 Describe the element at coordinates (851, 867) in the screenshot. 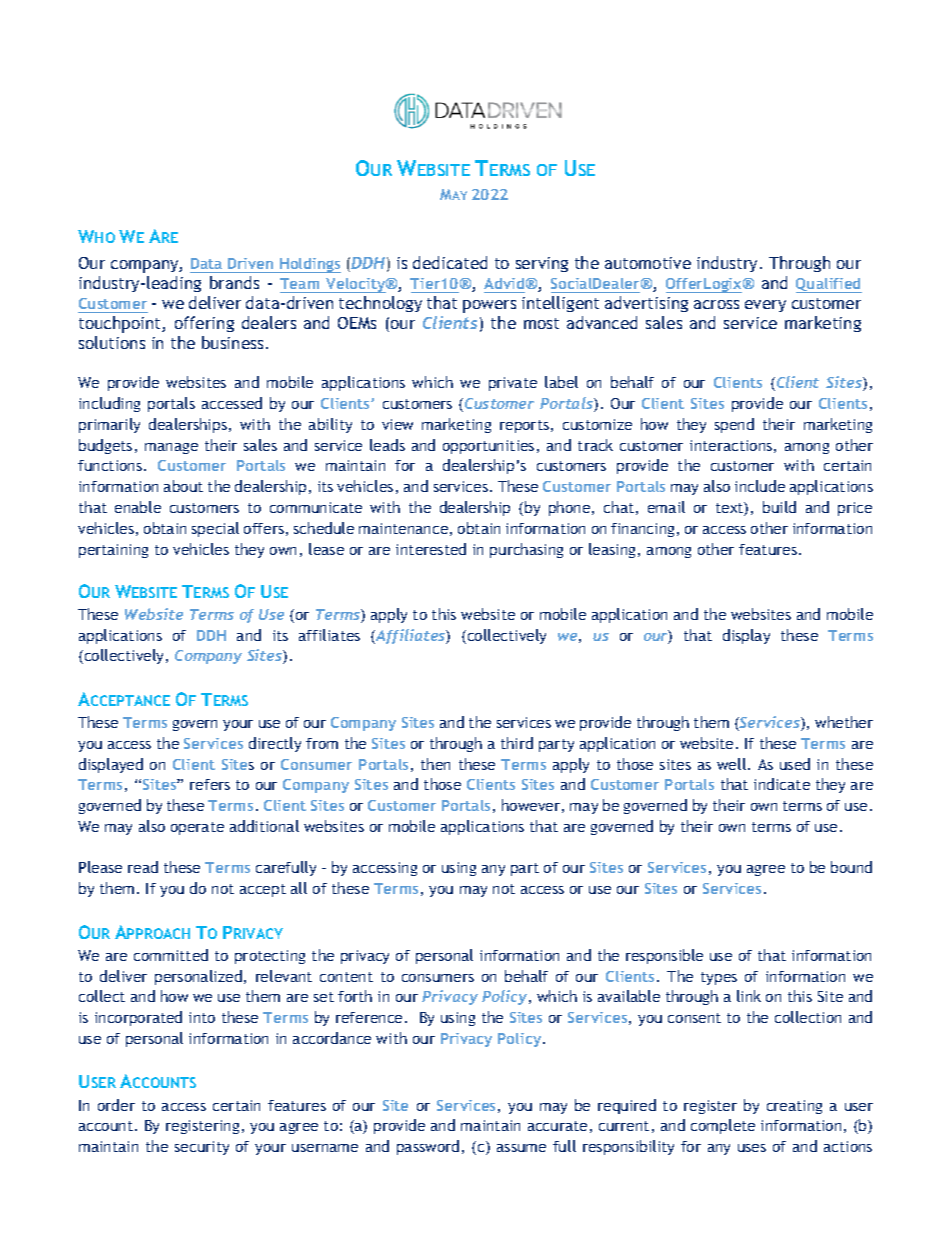

I see `bound` at that location.
